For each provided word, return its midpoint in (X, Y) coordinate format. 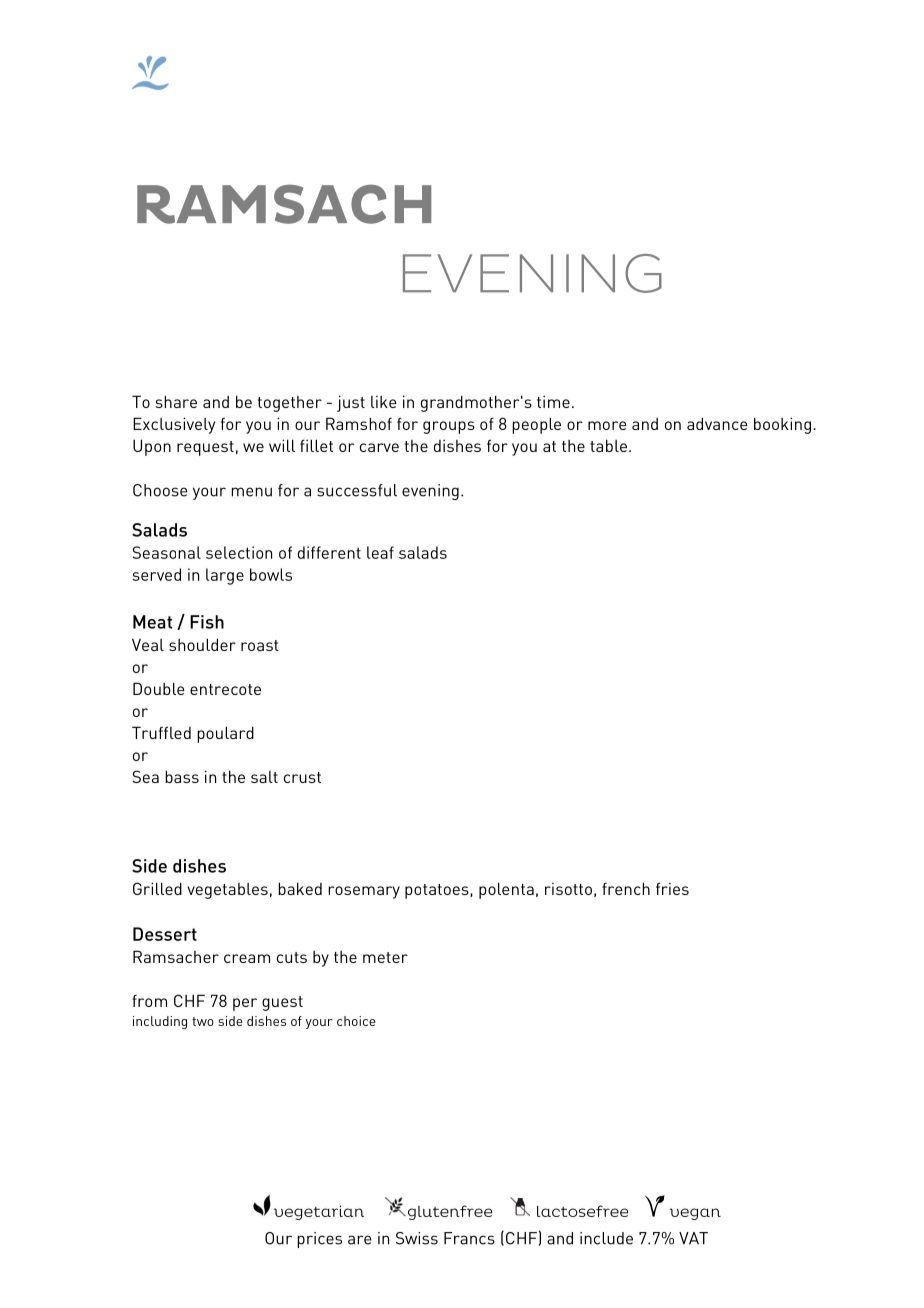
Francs (469, 1238)
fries (672, 888)
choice (356, 1021)
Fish (207, 622)
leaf (380, 552)
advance (717, 423)
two (203, 1021)
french (626, 888)
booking (782, 425)
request (205, 448)
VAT (693, 1238)
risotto (568, 889)
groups (449, 427)
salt (264, 777)
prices (319, 1240)
